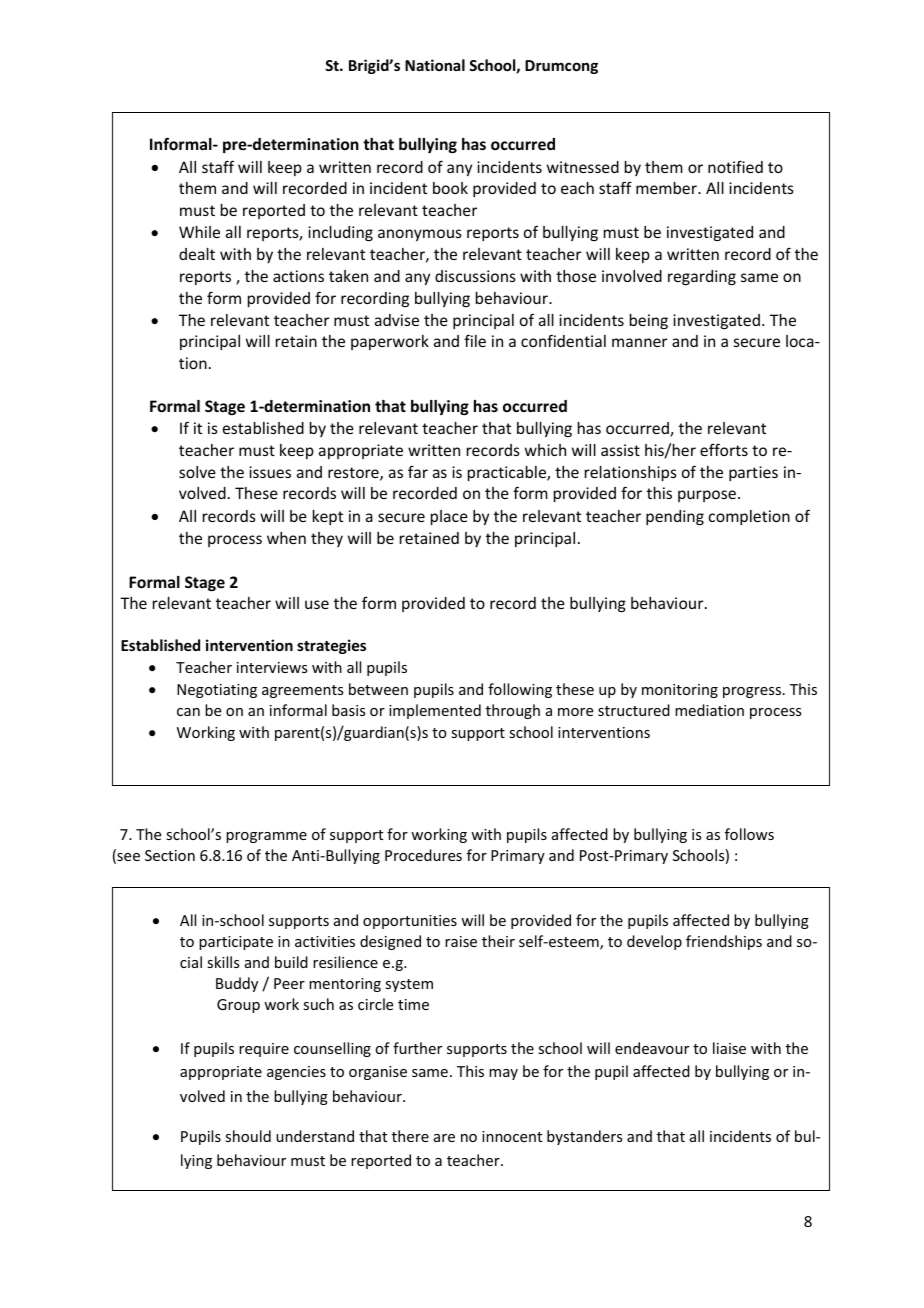 The image size is (924, 1308). Describe the element at coordinates (199, 232) in the screenshot. I see `While` at that location.
